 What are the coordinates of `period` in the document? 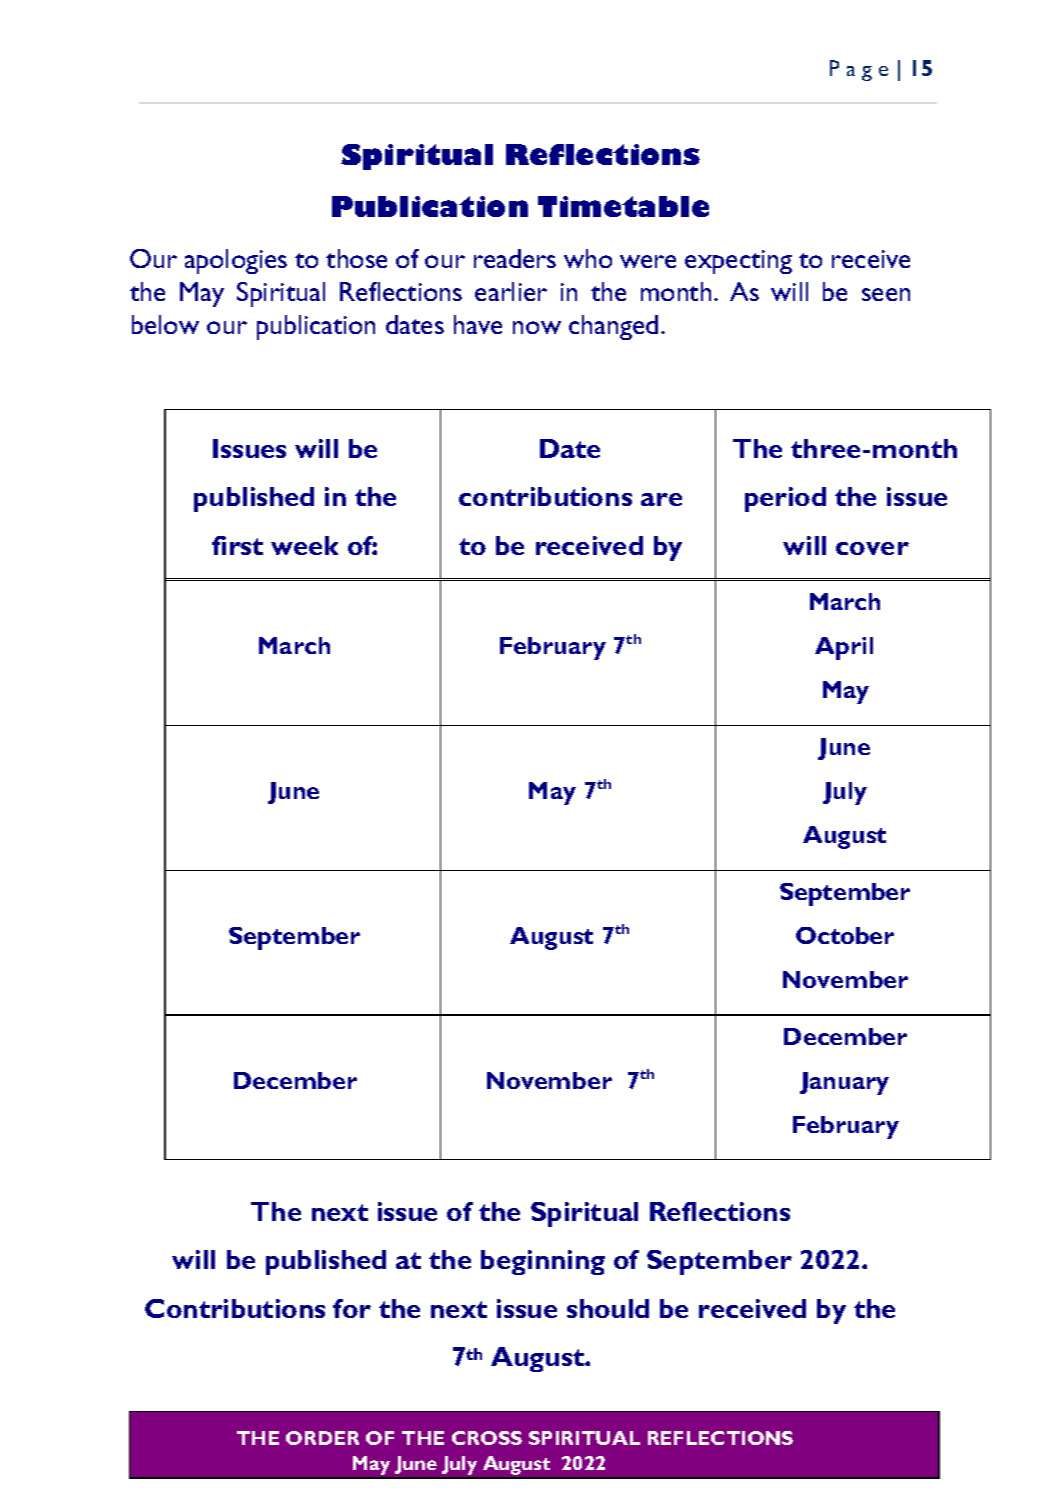 It's located at (785, 499).
